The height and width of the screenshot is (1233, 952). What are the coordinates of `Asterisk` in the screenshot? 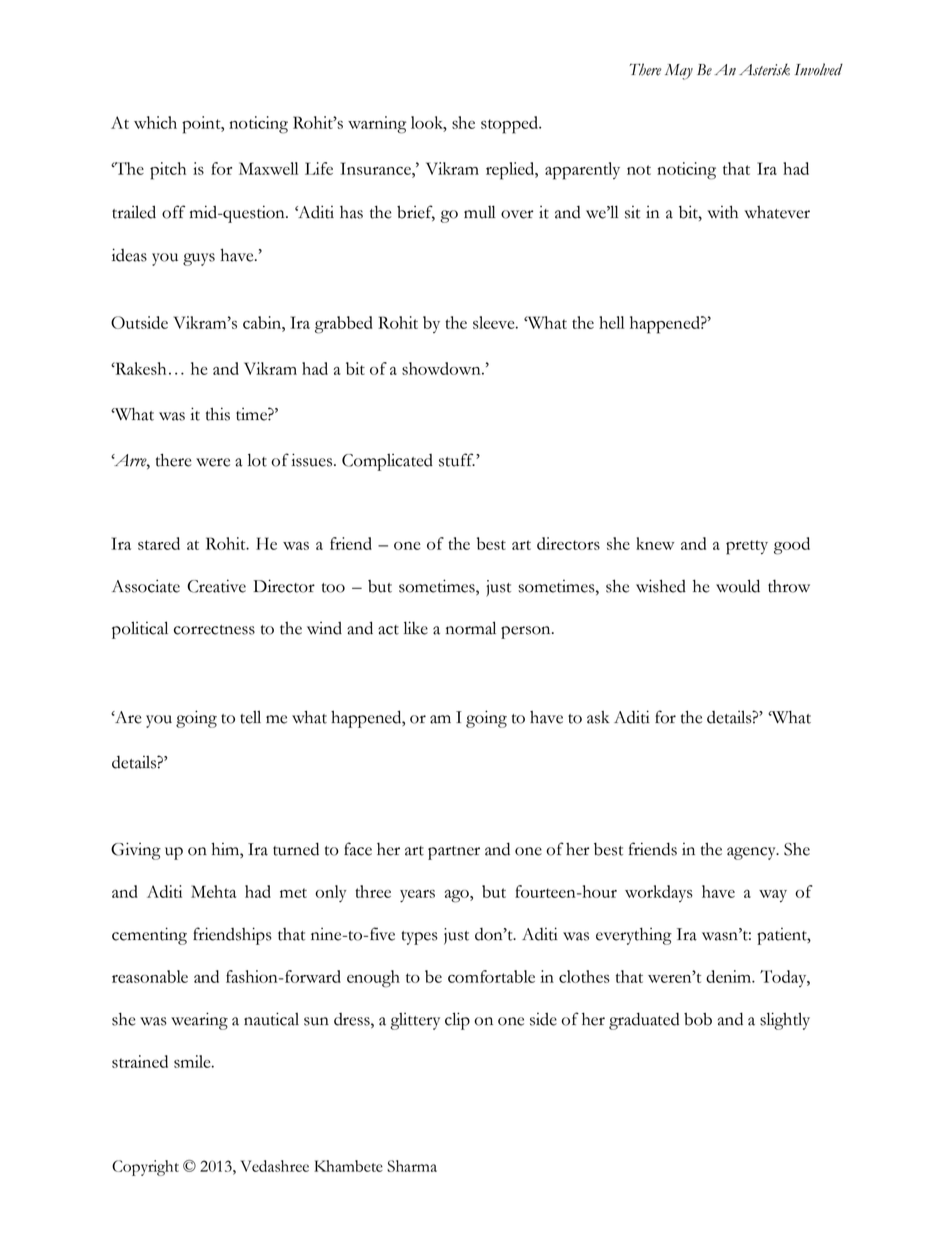 It's located at (764, 69).
